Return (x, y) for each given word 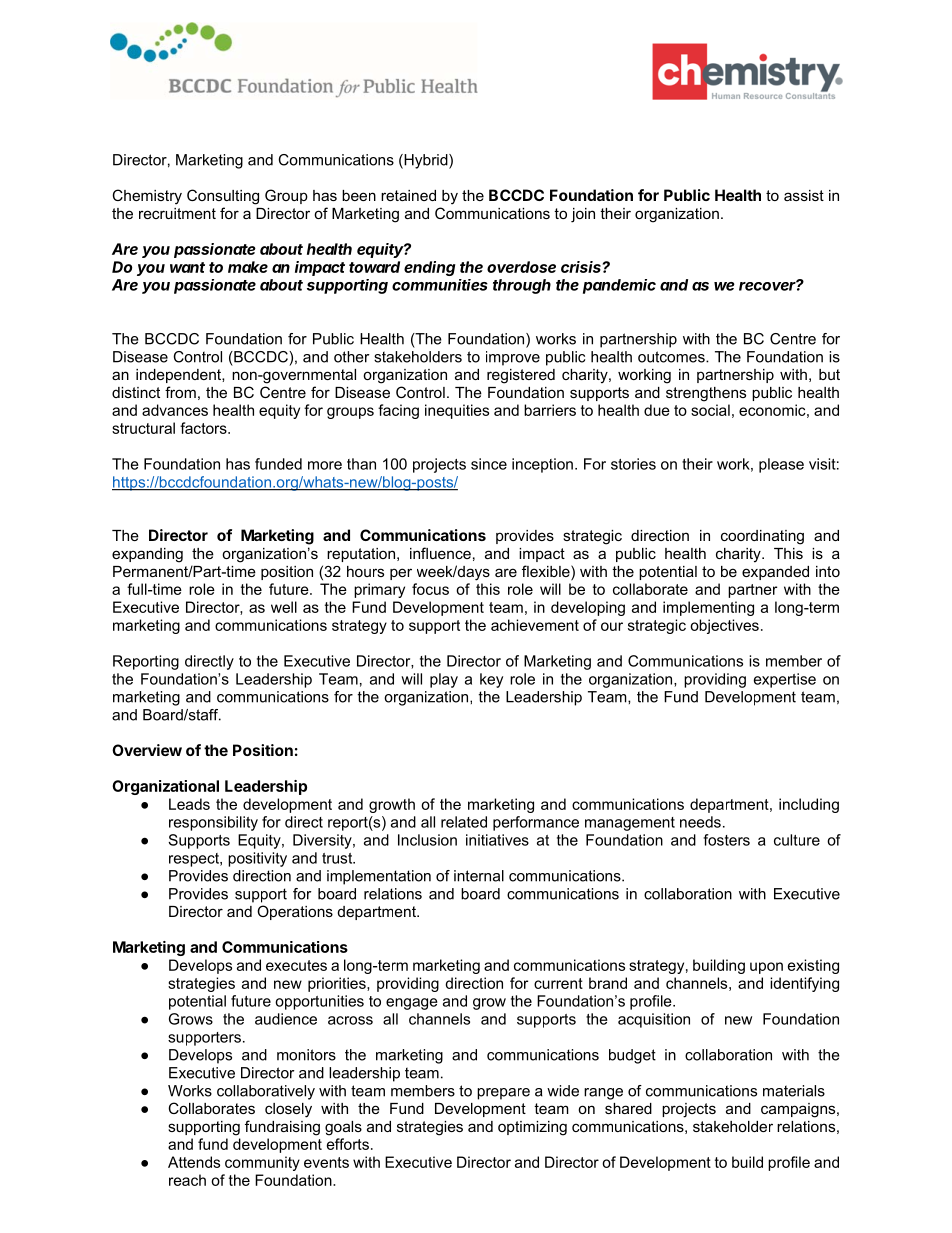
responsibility (213, 823)
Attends (194, 1162)
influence (440, 553)
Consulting (223, 197)
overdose (521, 267)
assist (804, 195)
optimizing (532, 1128)
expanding (147, 555)
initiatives (497, 840)
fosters (726, 840)
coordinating (762, 537)
